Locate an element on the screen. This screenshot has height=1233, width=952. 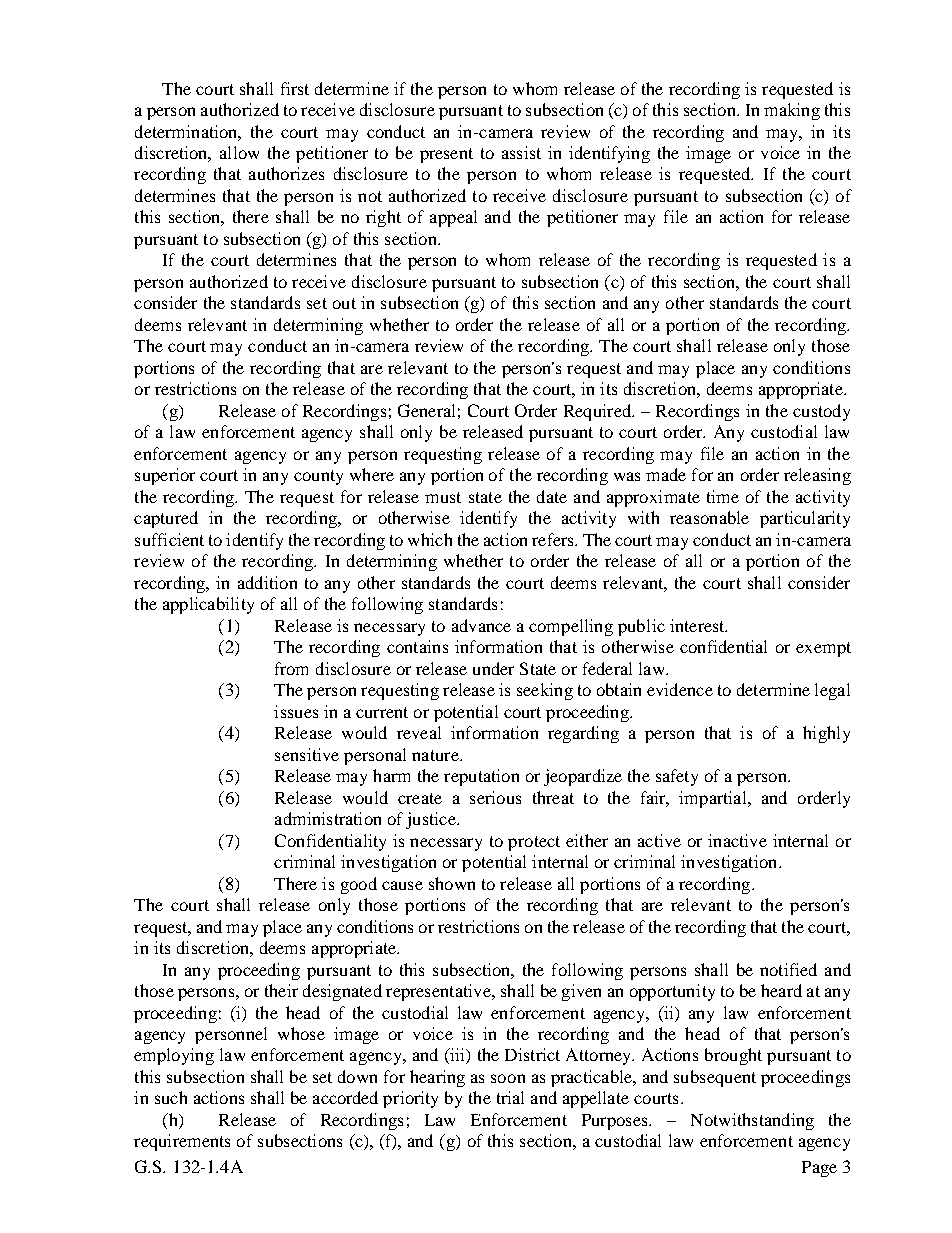
serious is located at coordinates (495, 797).
